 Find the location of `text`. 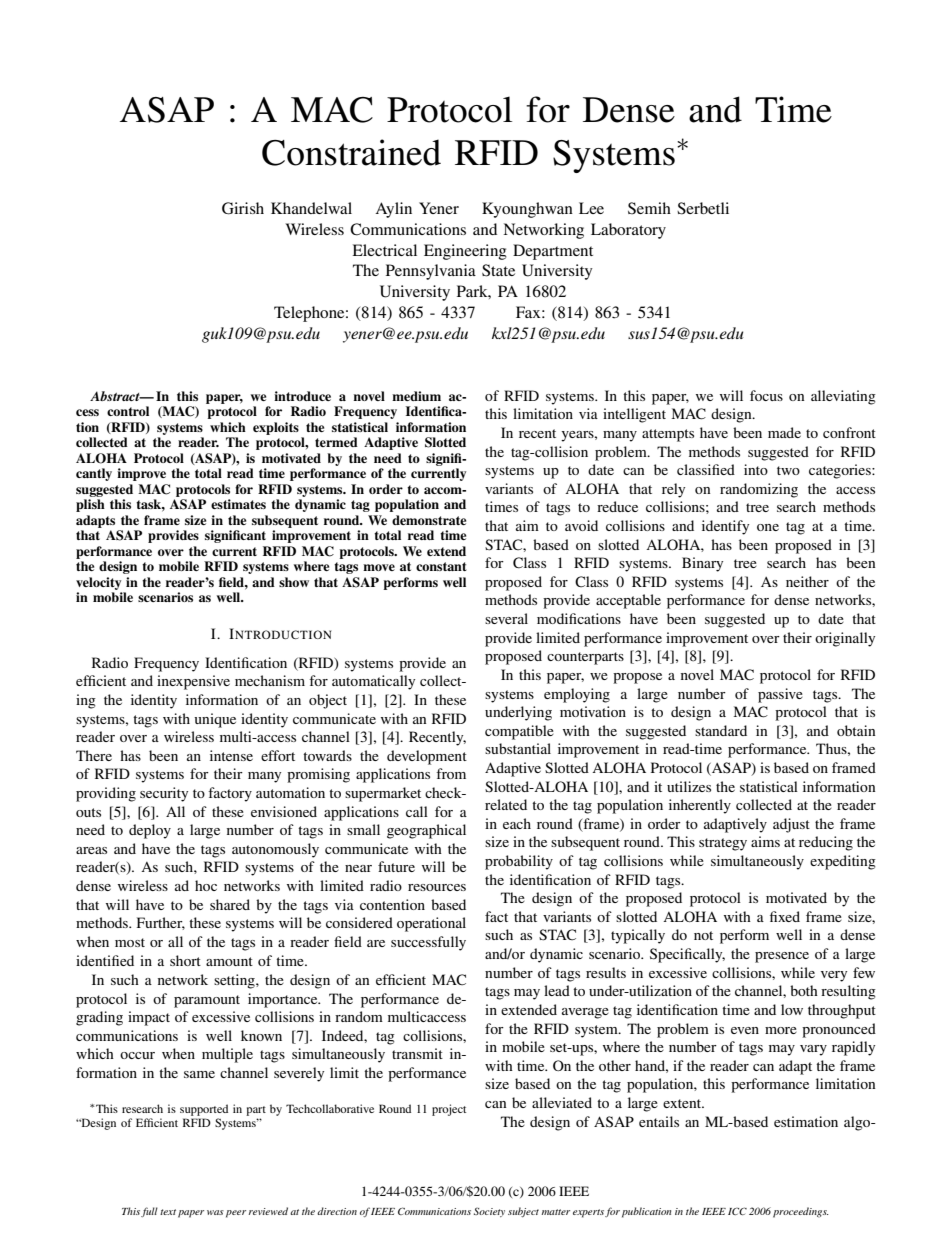

text is located at coordinates (168, 1212).
